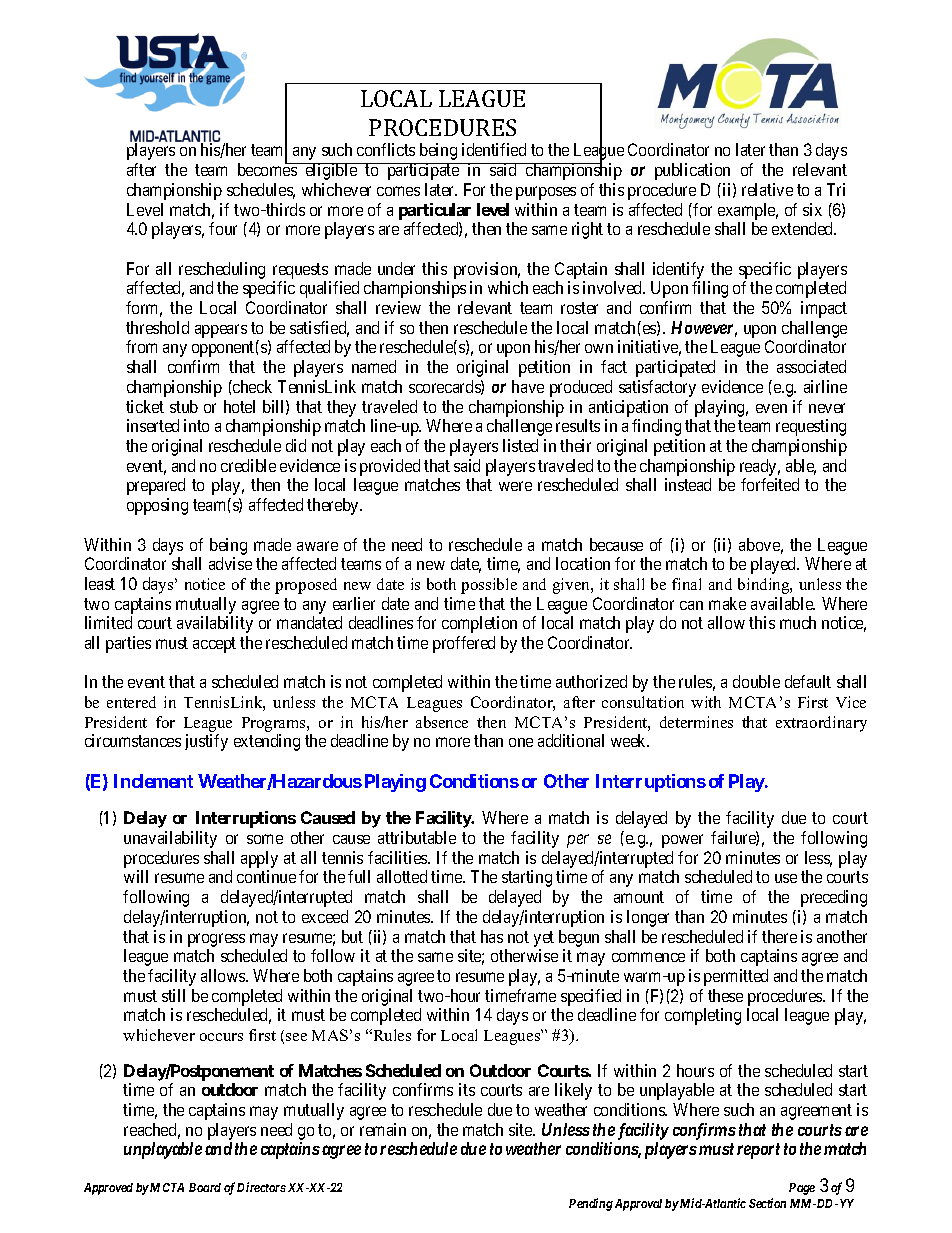  Describe the element at coordinates (528, 386) in the document. I see `have` at that location.
